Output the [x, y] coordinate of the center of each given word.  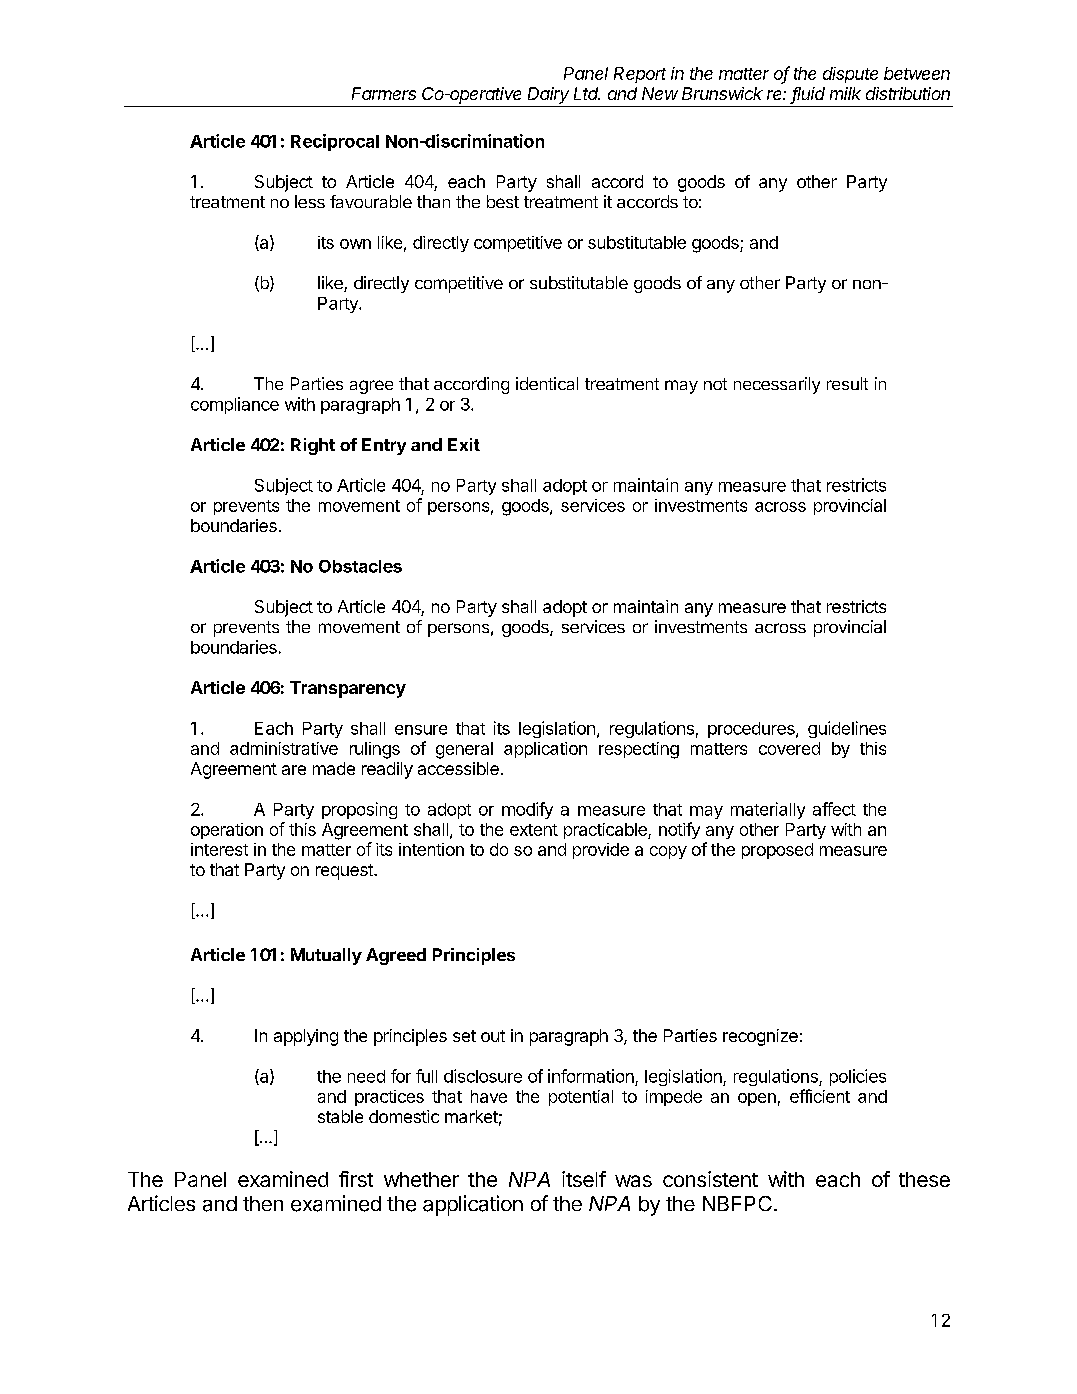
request [345, 872]
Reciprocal [335, 142]
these [924, 1179]
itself [584, 1179]
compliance [235, 405]
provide [601, 851]
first [356, 1179]
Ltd [587, 93]
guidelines [847, 729]
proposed [777, 851]
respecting [639, 750]
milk [845, 93]
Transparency [348, 689]
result [847, 383]
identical [547, 383]
